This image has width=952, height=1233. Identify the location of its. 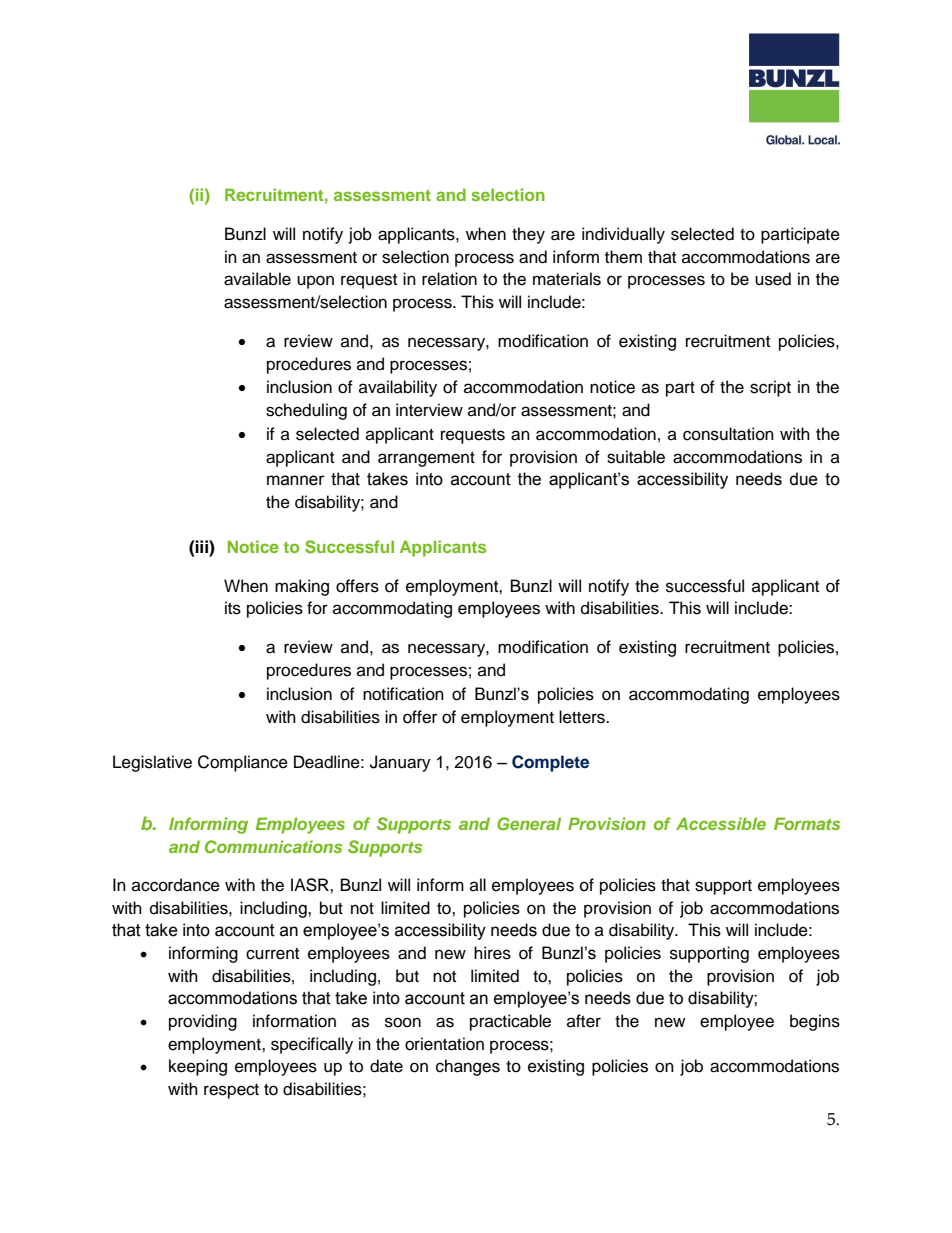
(233, 608).
